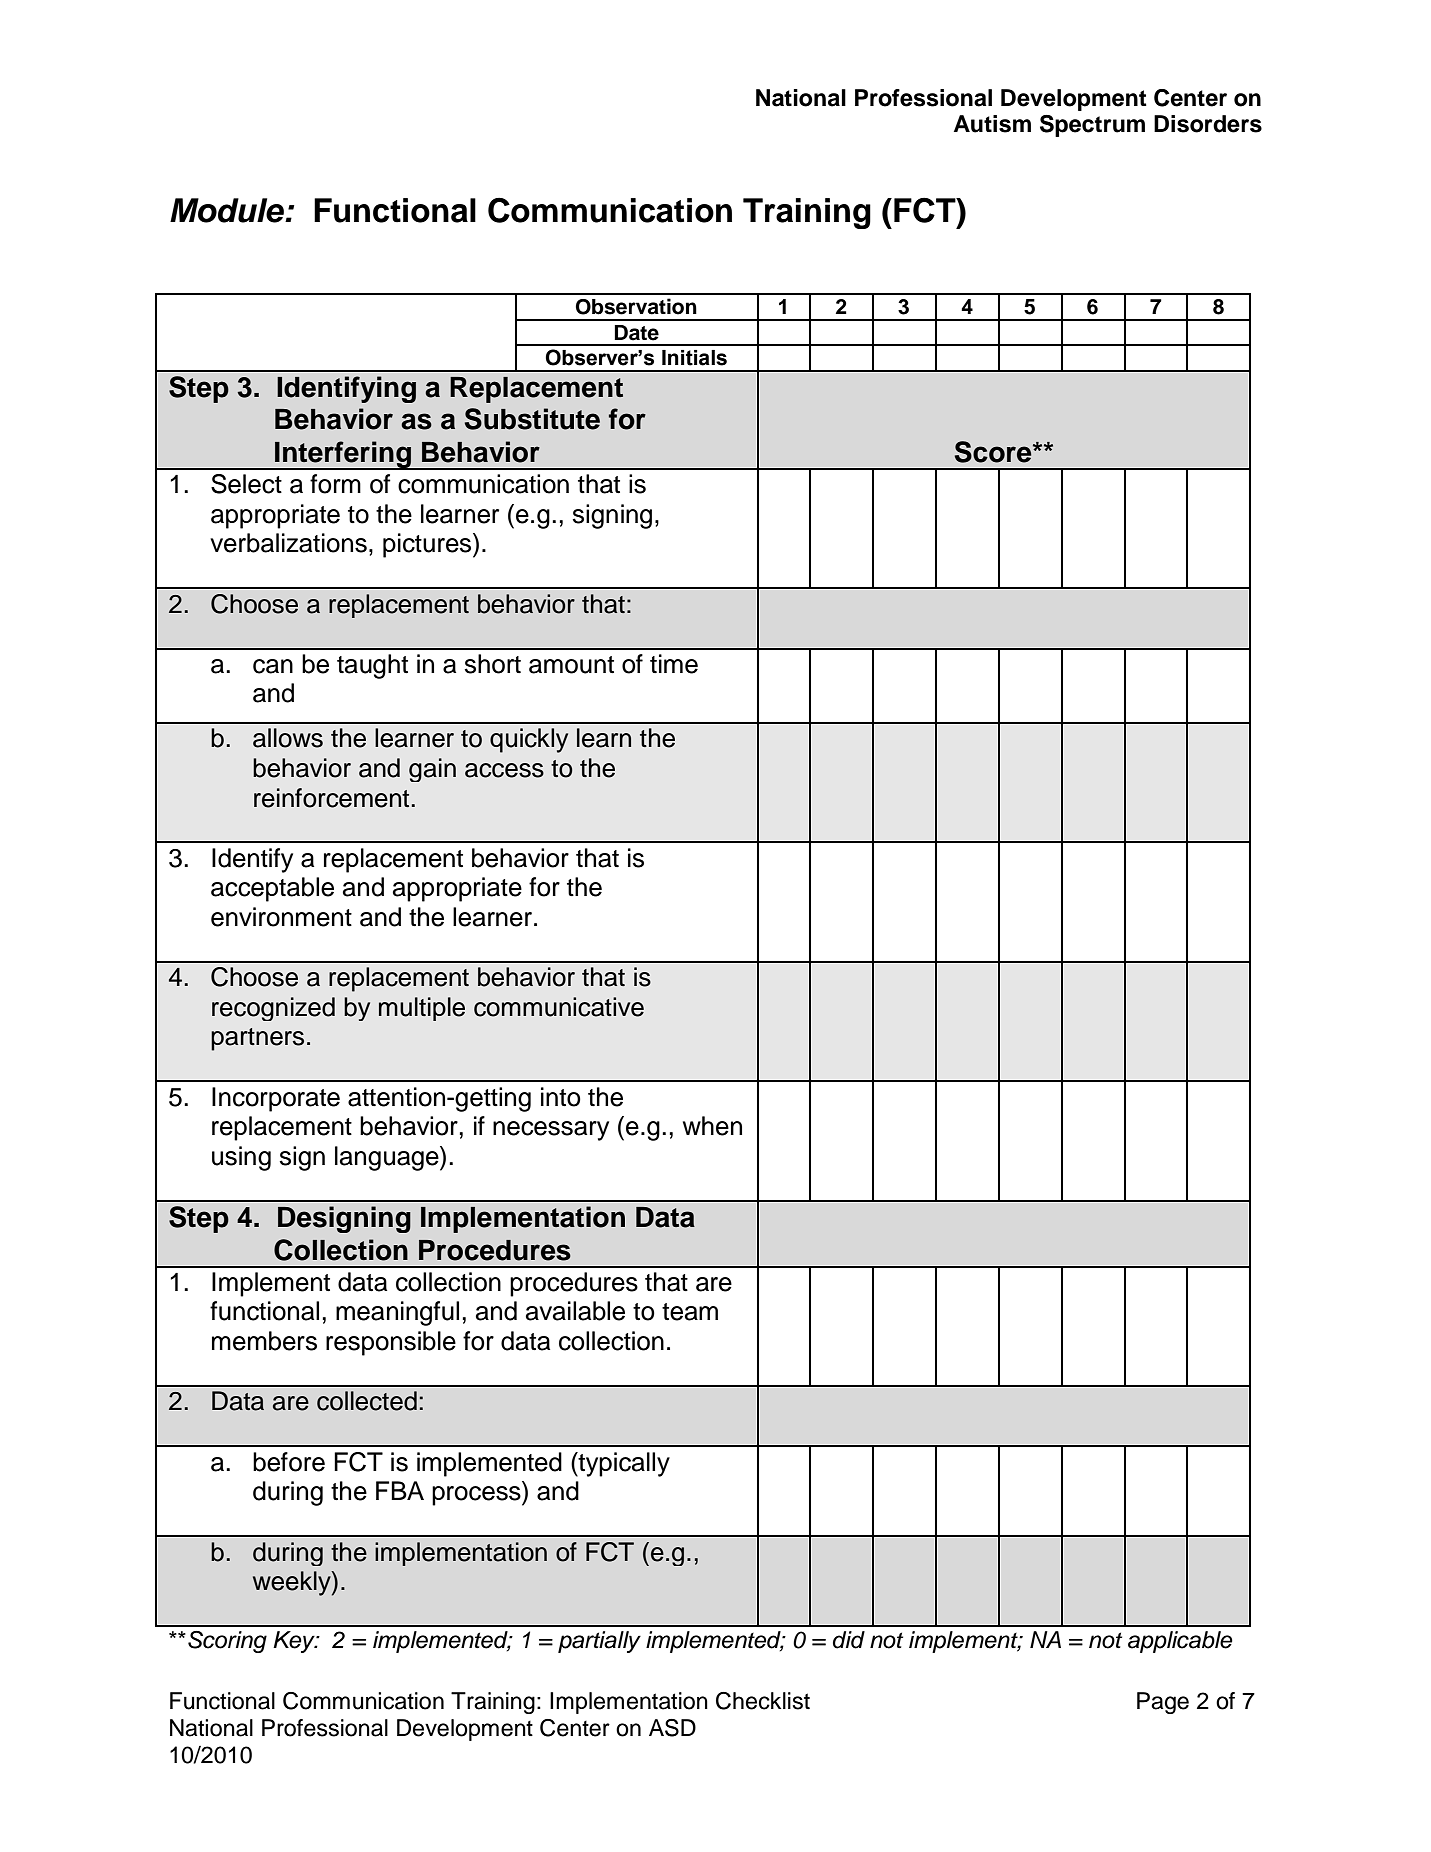 This page has width=1431, height=1852. What do you see at coordinates (690, 1312) in the page?
I see `team` at bounding box center [690, 1312].
